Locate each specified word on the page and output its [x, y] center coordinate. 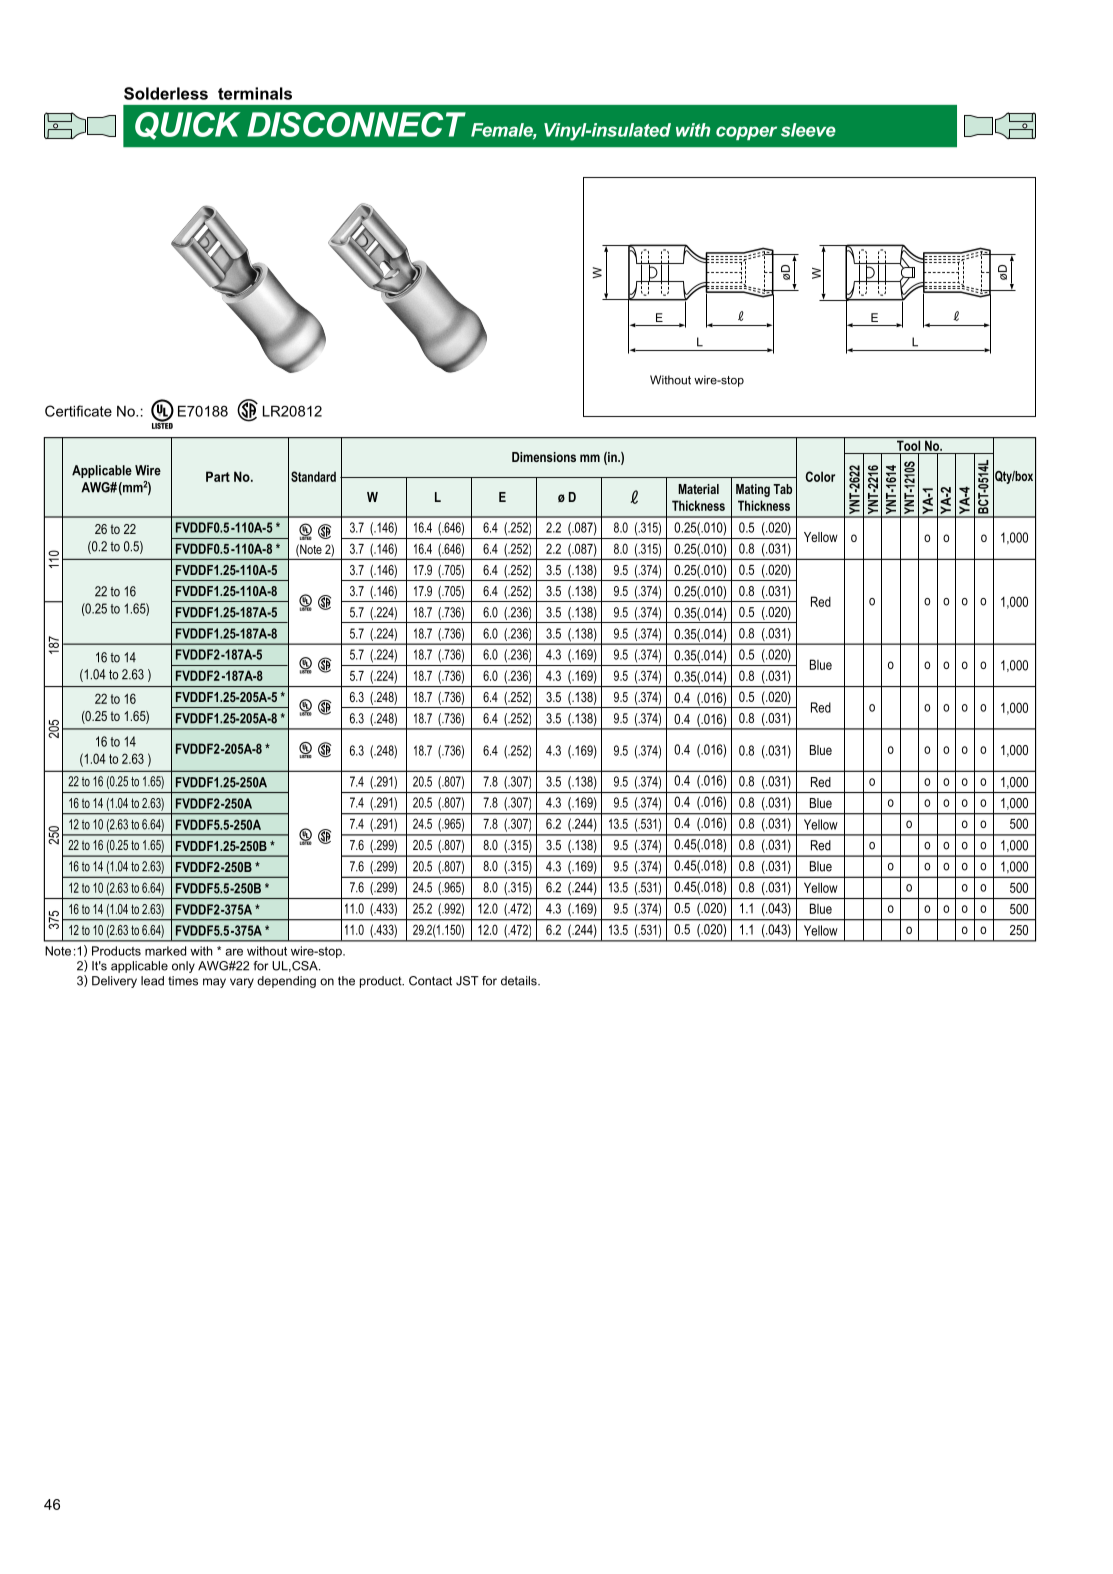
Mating [753, 490]
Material [698, 489]
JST [467, 981]
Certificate [78, 411]
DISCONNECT [356, 124]
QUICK [187, 126]
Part [218, 476]
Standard [313, 476]
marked [165, 951]
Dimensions [544, 457]
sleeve [808, 130]
